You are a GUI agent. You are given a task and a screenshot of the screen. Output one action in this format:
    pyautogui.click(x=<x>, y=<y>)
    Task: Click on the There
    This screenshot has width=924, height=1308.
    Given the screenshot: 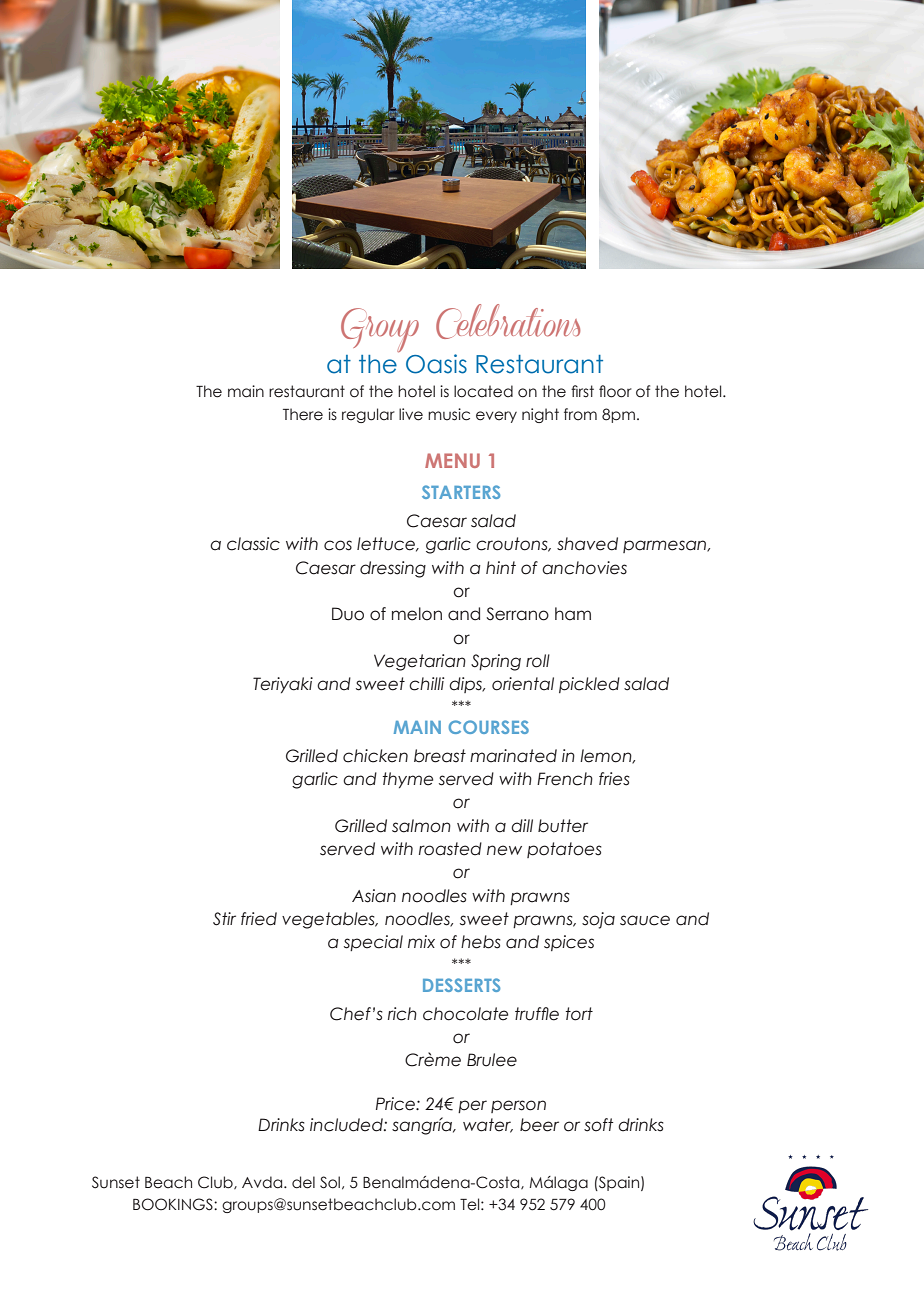 What is the action you would take?
    pyautogui.click(x=303, y=414)
